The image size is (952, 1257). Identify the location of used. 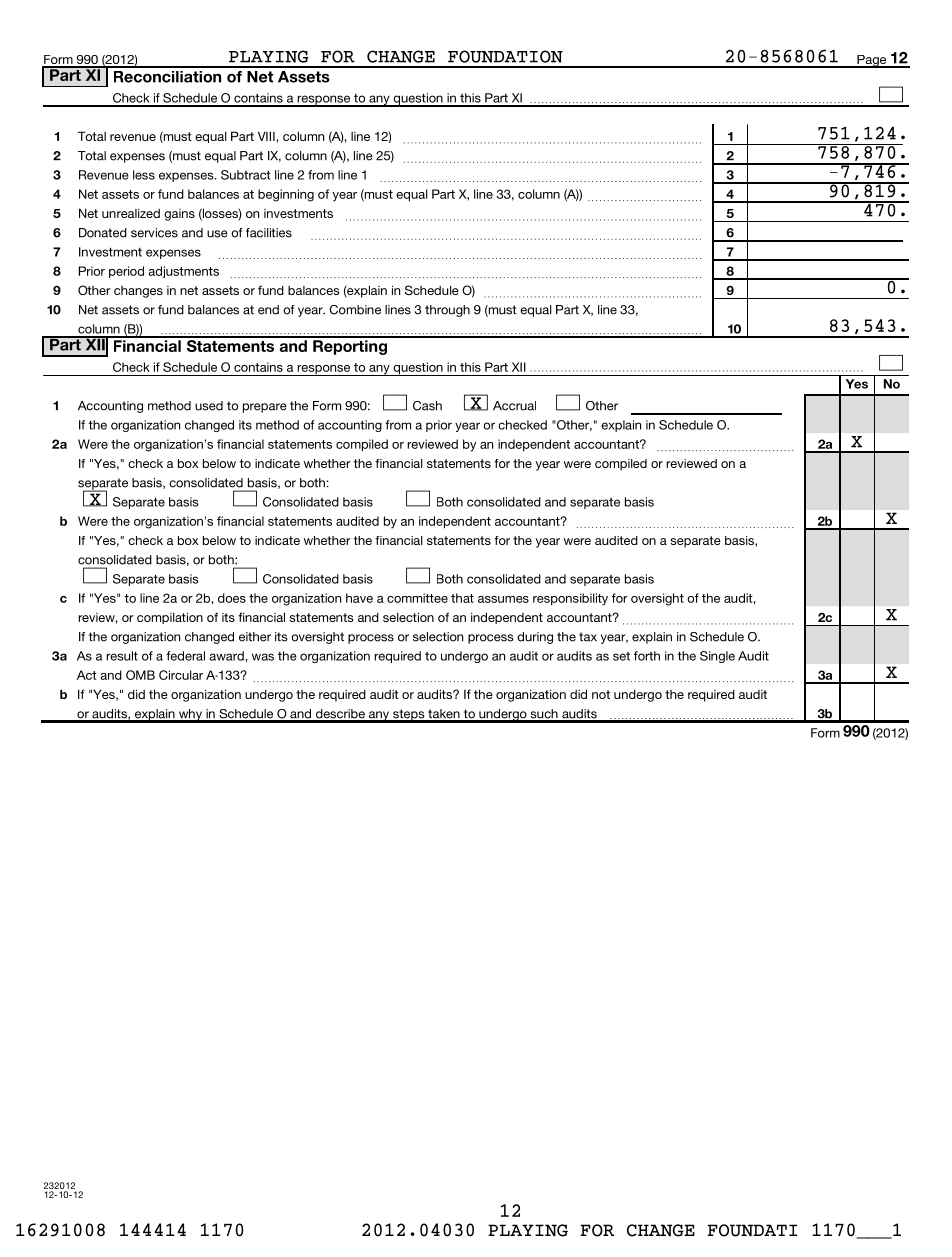
(209, 406).
